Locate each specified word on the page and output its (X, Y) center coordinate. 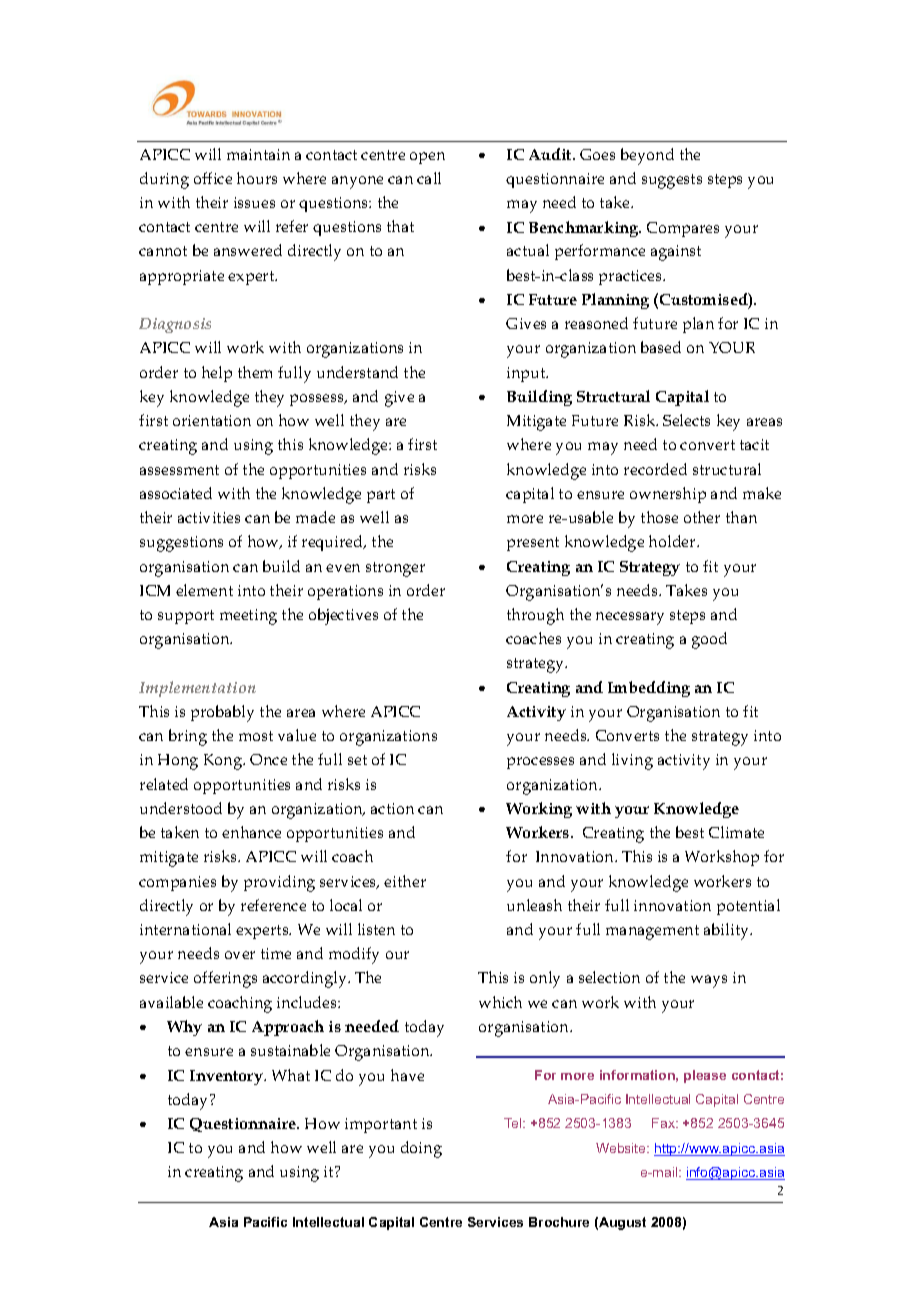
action (392, 808)
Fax (664, 1123)
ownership (668, 495)
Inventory (227, 1077)
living (632, 761)
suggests (672, 181)
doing (421, 1149)
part (381, 496)
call (429, 178)
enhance (251, 832)
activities (209, 517)
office (213, 178)
